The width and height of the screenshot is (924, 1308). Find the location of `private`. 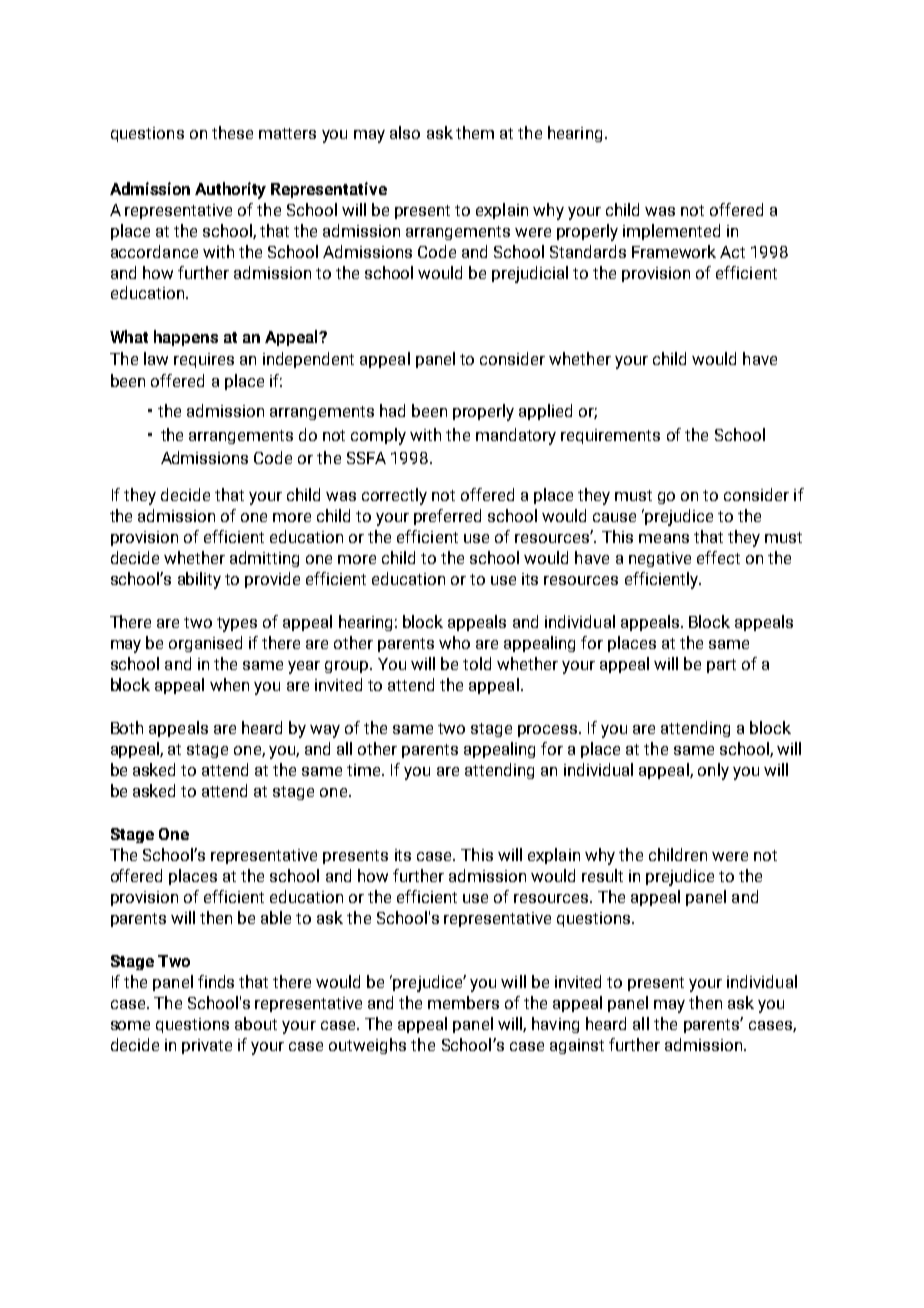

private is located at coordinates (207, 1046).
